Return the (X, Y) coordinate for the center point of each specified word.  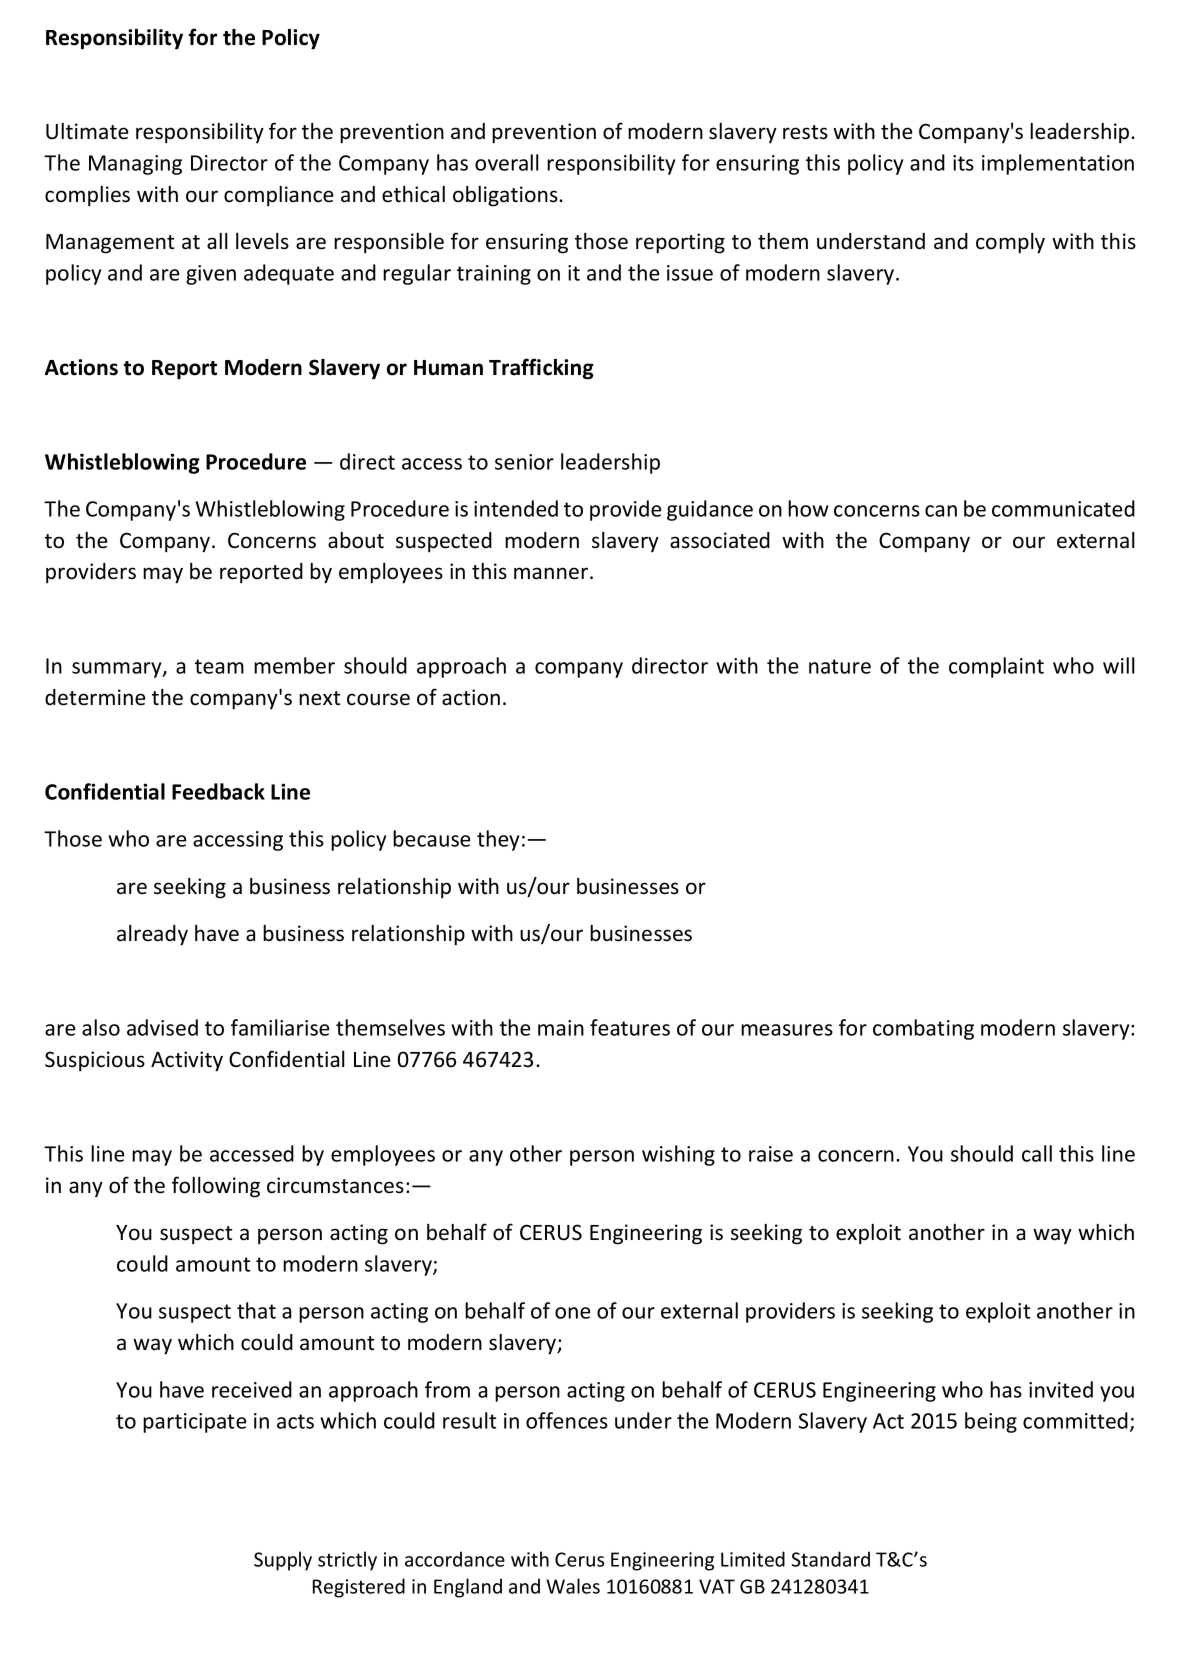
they (498, 840)
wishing (678, 1155)
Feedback (218, 791)
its (963, 163)
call (1037, 1153)
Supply (283, 1561)
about (356, 540)
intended (516, 508)
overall (507, 162)
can (941, 511)
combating (923, 1029)
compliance (279, 196)
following (216, 1187)
